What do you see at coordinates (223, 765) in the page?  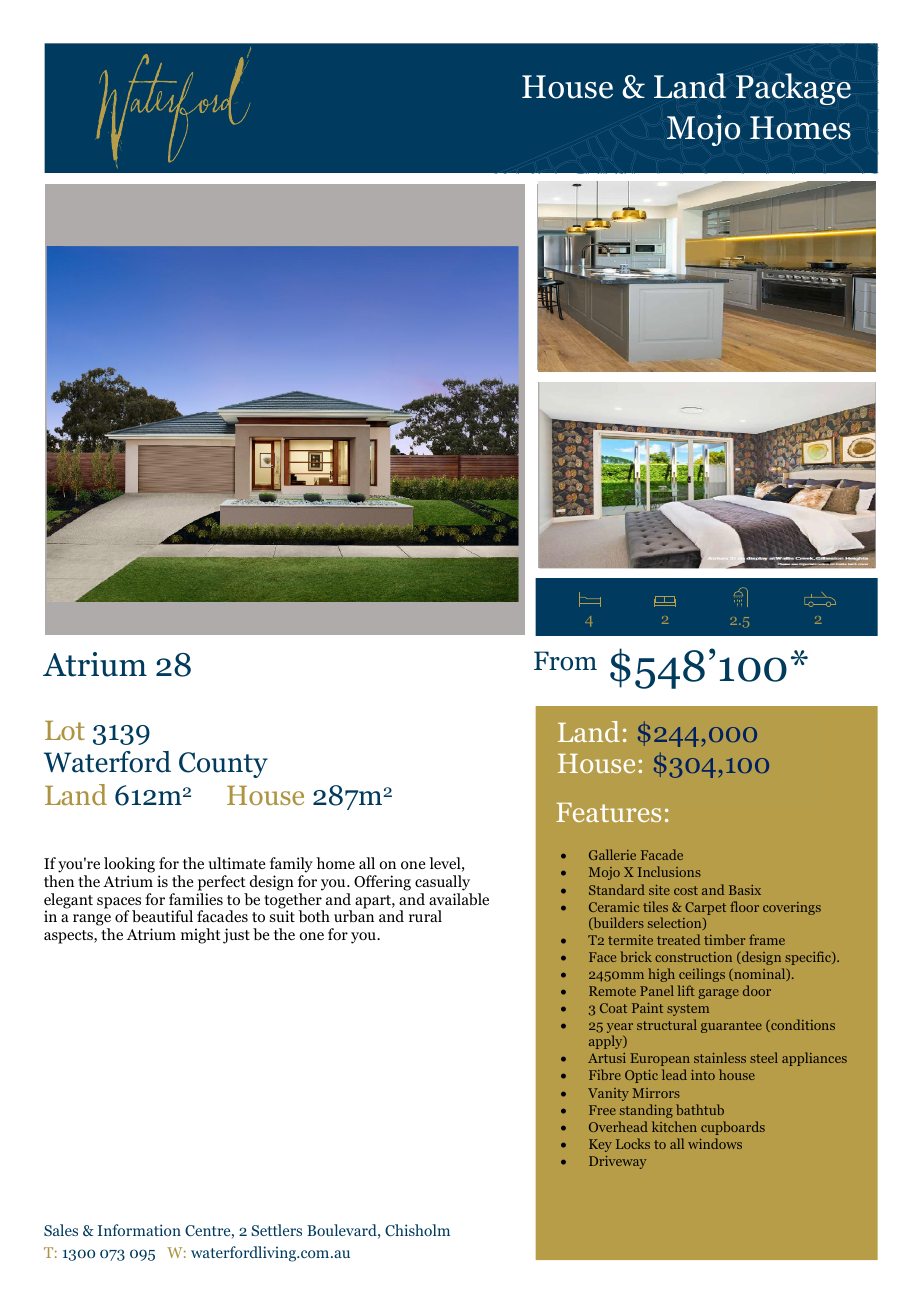 I see `County` at bounding box center [223, 765].
